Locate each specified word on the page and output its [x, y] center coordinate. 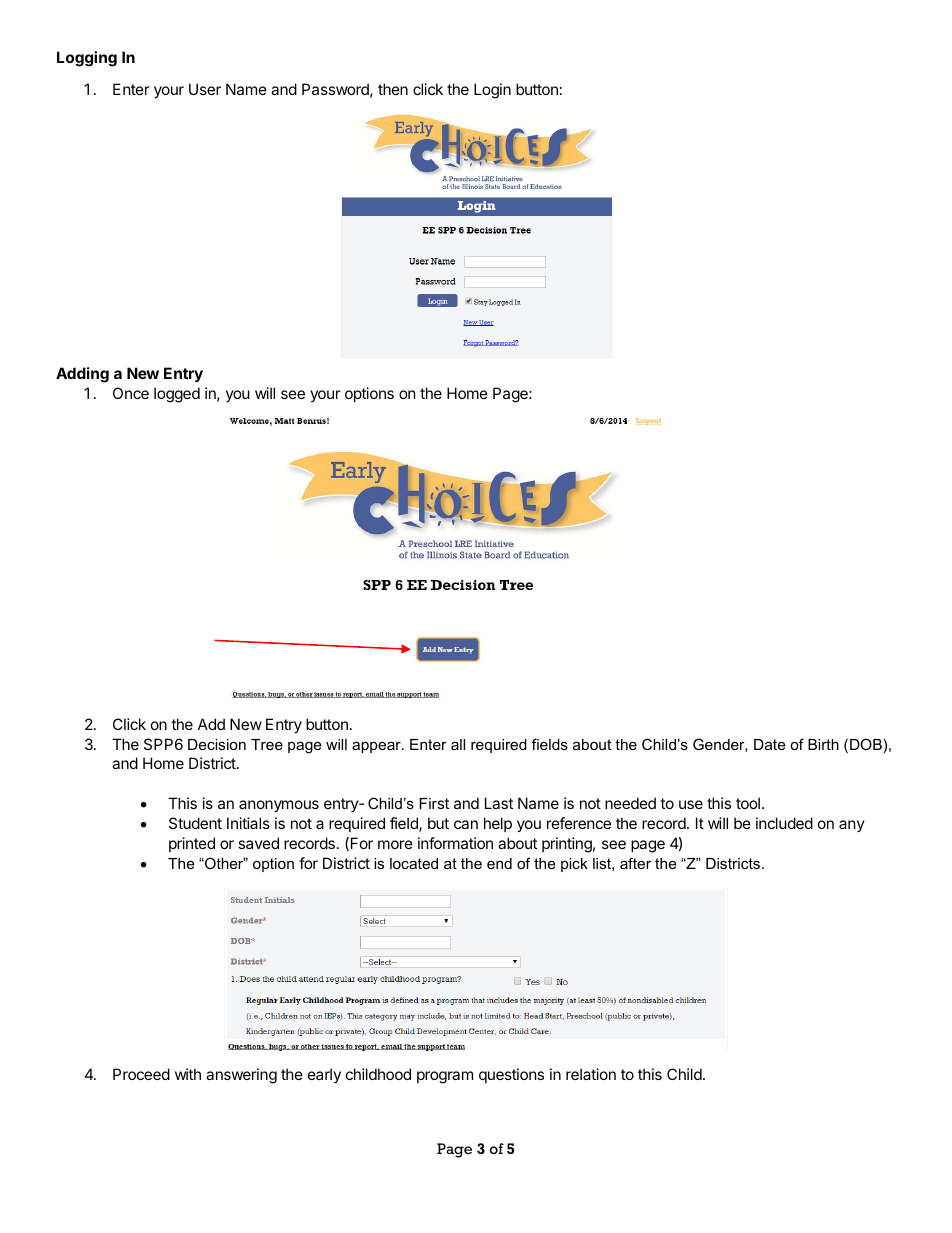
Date [769, 744]
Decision [217, 744]
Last [499, 803]
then [393, 89]
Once [131, 393]
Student [195, 823]
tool [748, 803]
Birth [823, 744]
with [188, 1074]
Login [492, 91]
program [445, 1077]
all [458, 744]
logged [177, 395]
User [205, 89]
